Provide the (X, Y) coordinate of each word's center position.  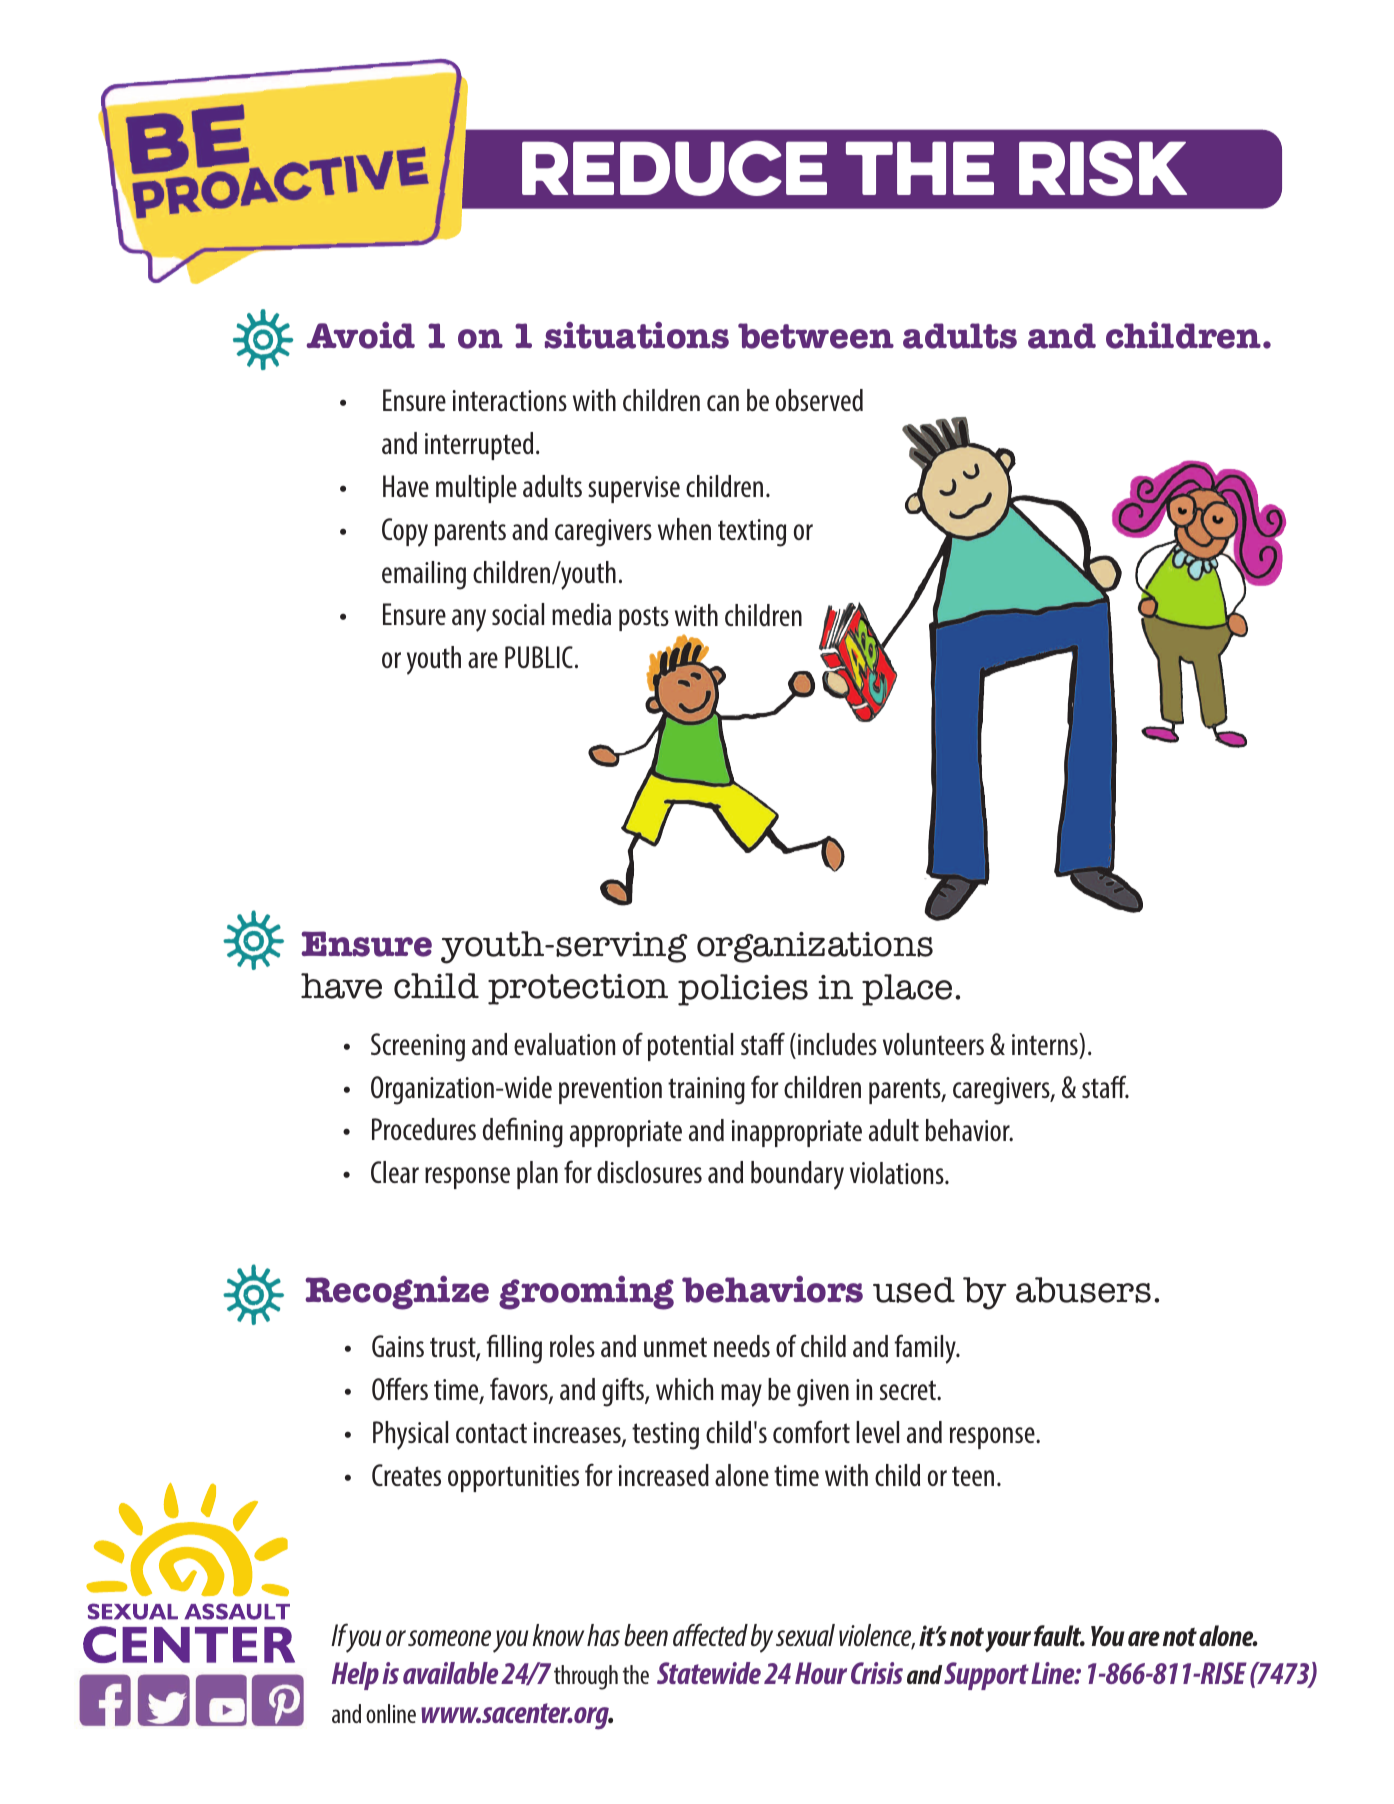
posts (644, 618)
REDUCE (674, 168)
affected (710, 1634)
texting (752, 533)
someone (449, 1638)
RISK (1103, 168)
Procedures (424, 1129)
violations (898, 1173)
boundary (797, 1175)
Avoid (360, 335)
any (469, 620)
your (1008, 1641)
